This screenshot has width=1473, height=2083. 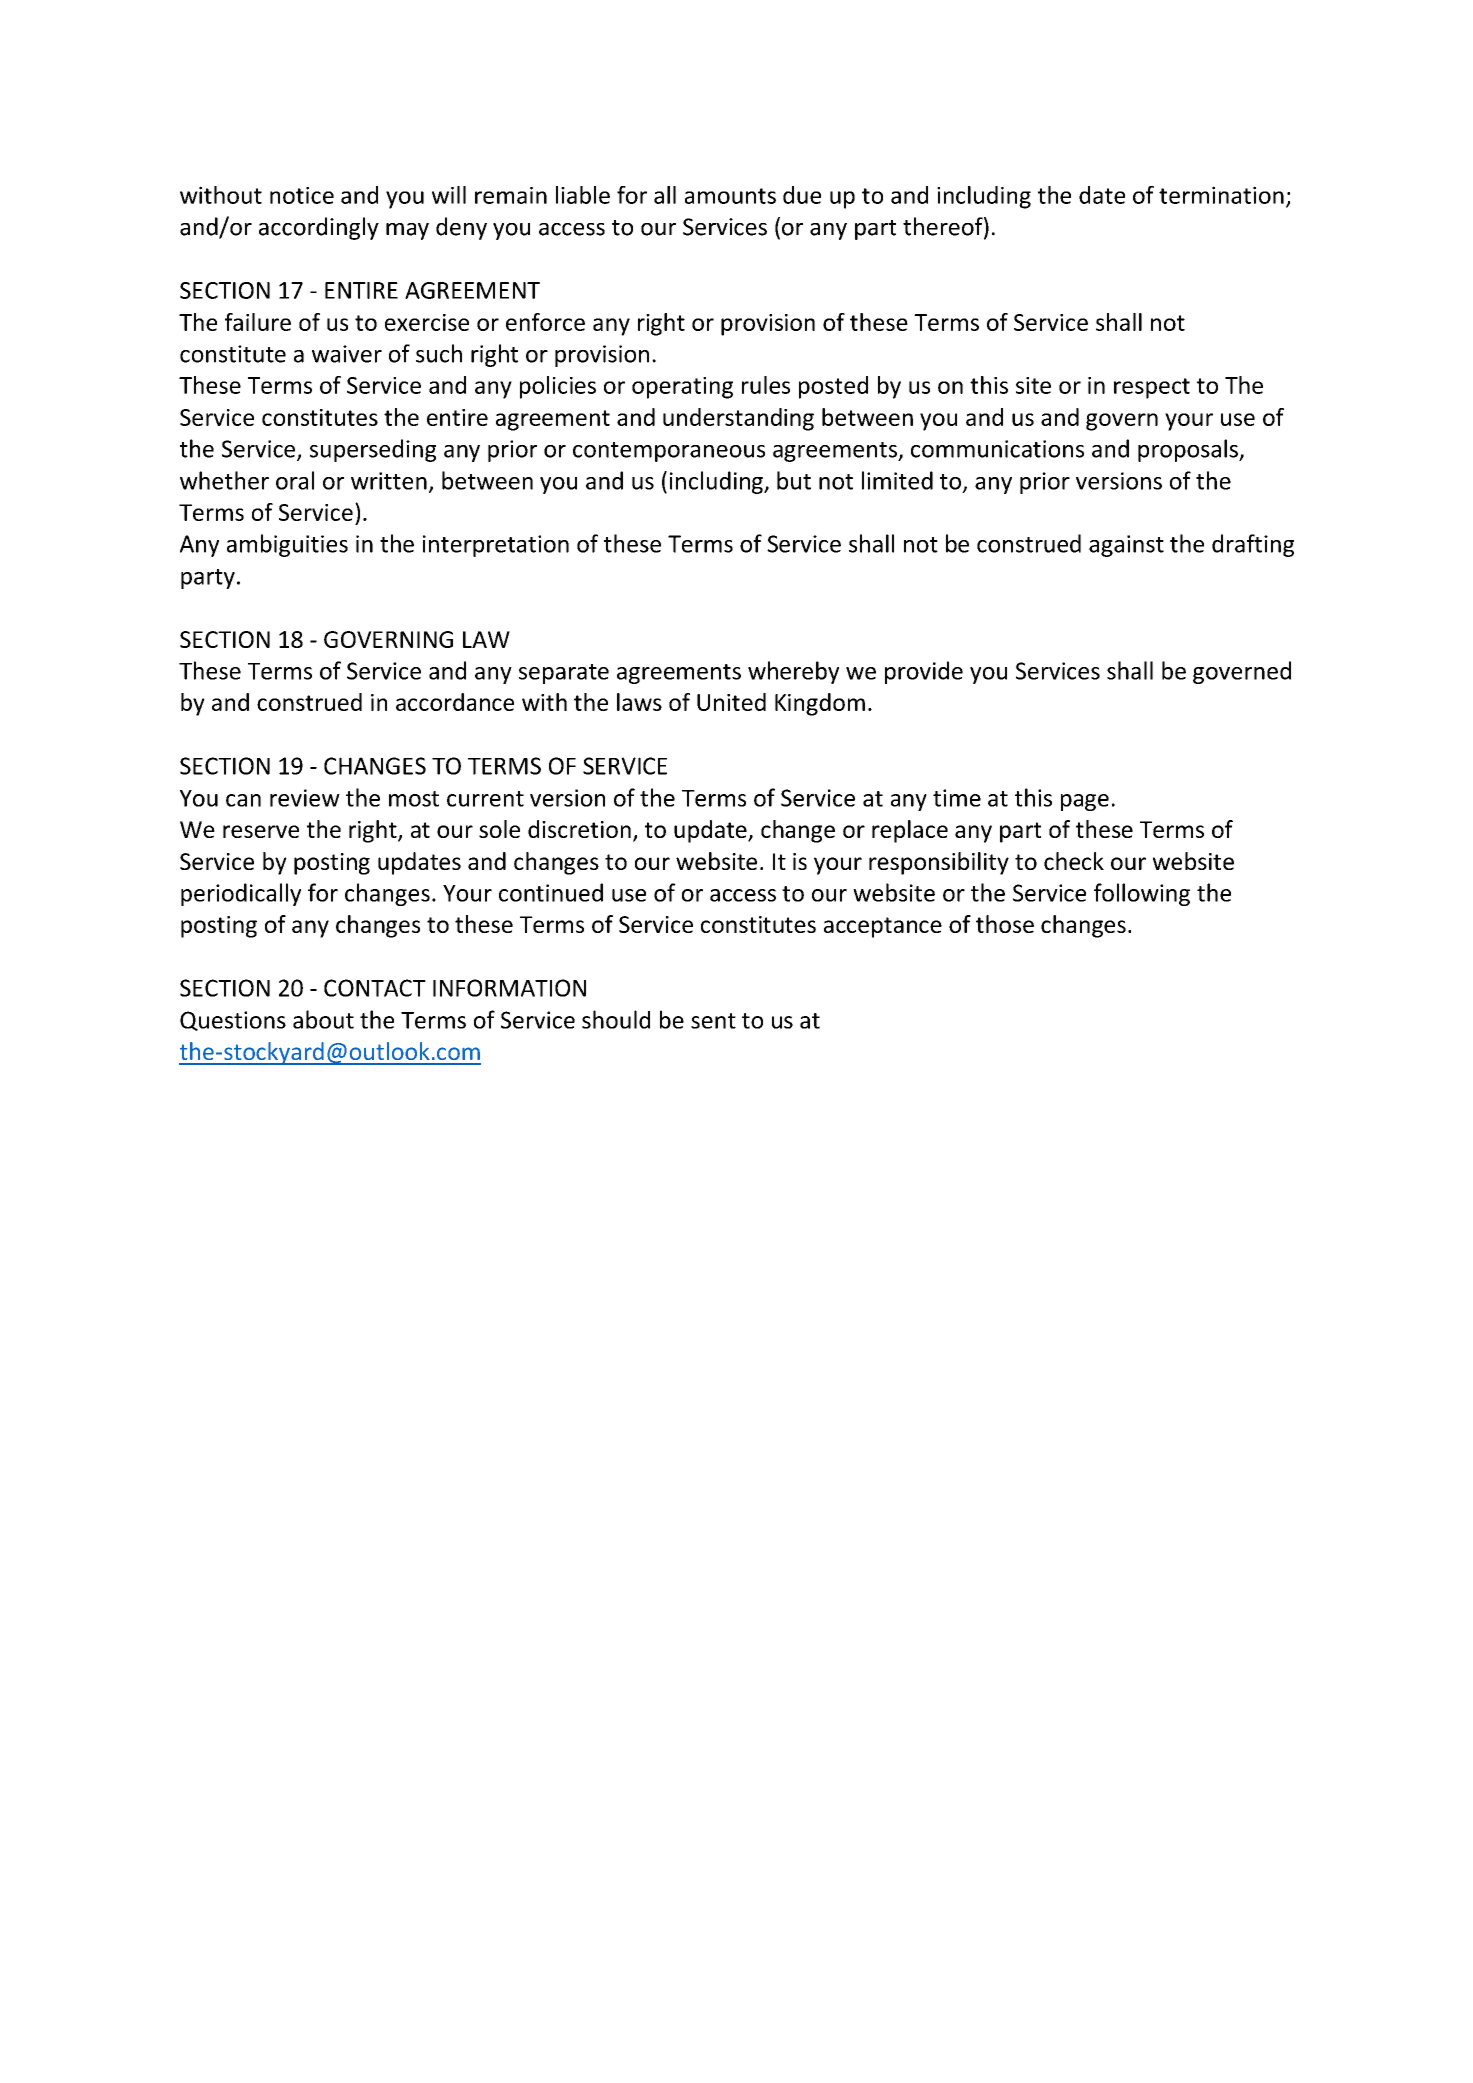 What do you see at coordinates (1005, 924) in the screenshot?
I see `those` at bounding box center [1005, 924].
